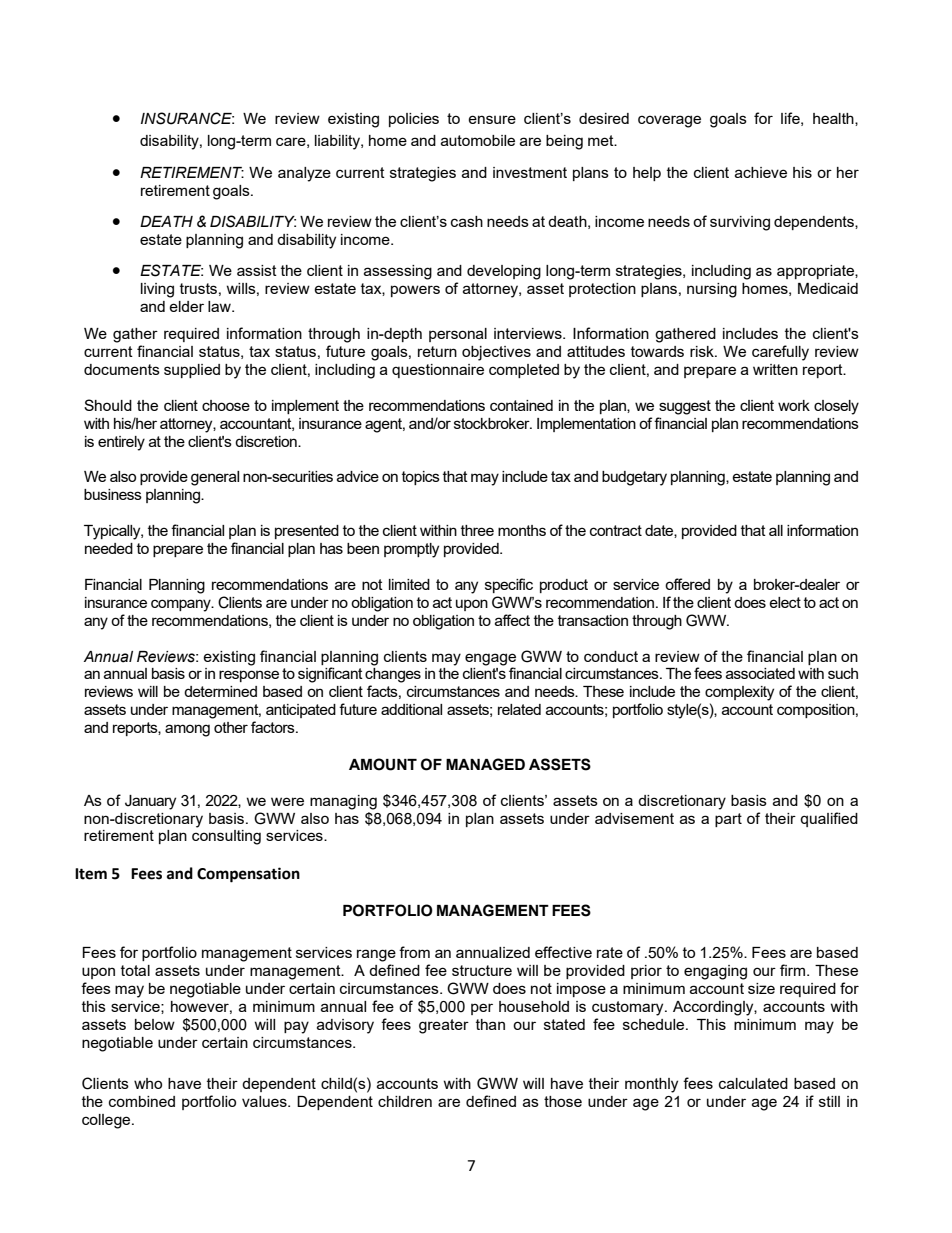  What do you see at coordinates (785, 602) in the image?
I see `elect` at bounding box center [785, 602].
